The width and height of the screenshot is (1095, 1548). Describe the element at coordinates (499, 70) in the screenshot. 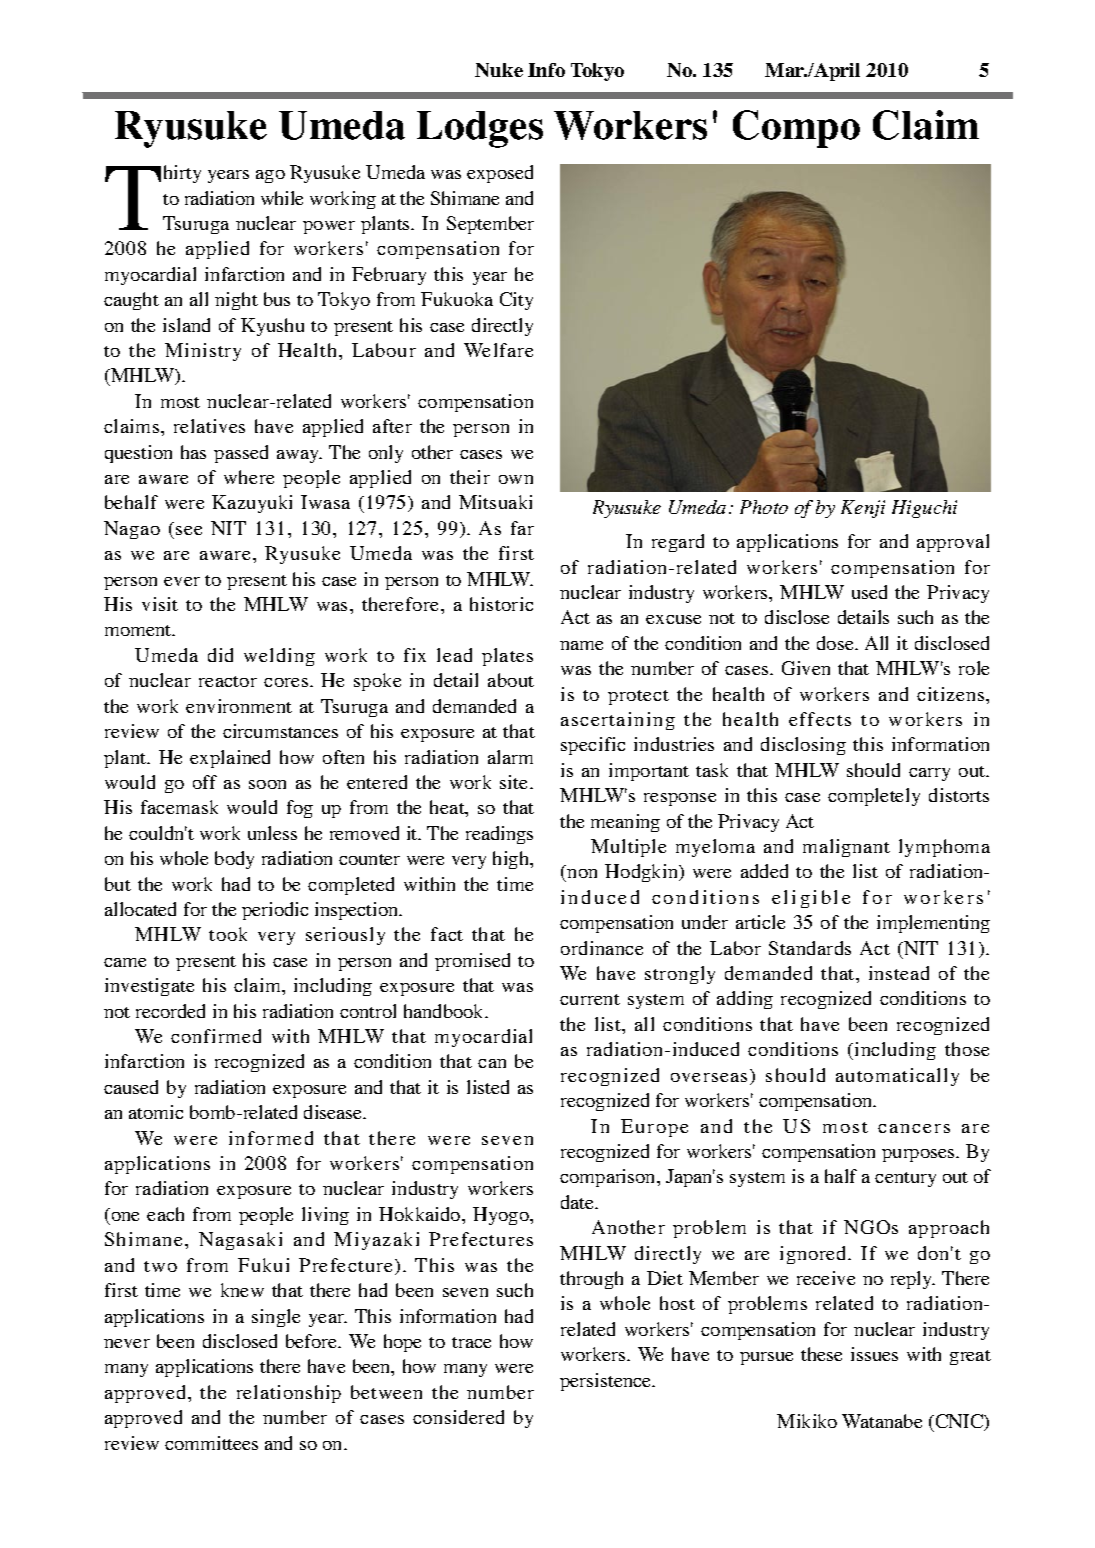

I see `Nuke` at that location.
